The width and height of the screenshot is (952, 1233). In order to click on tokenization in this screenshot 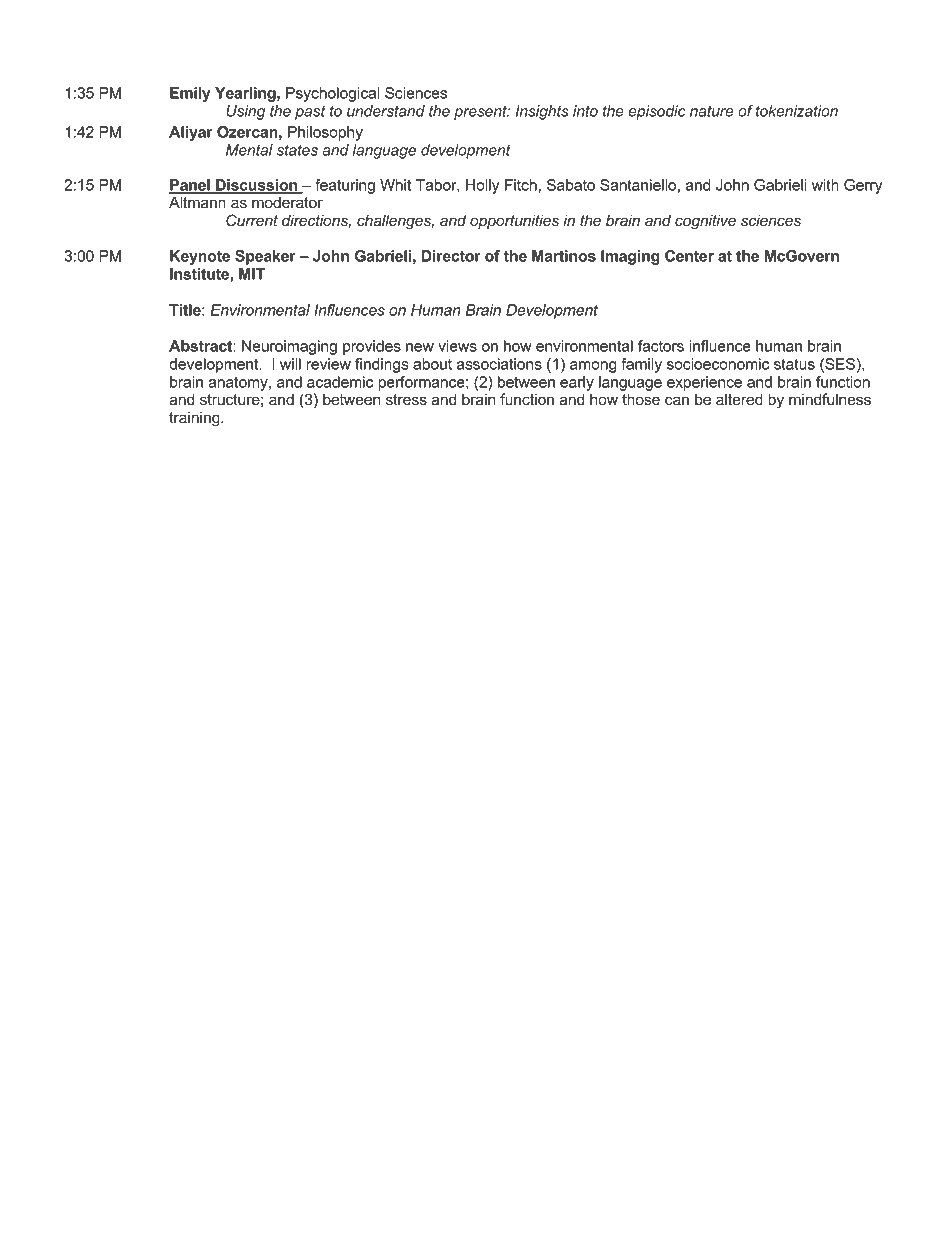, I will do `click(797, 111)`.
